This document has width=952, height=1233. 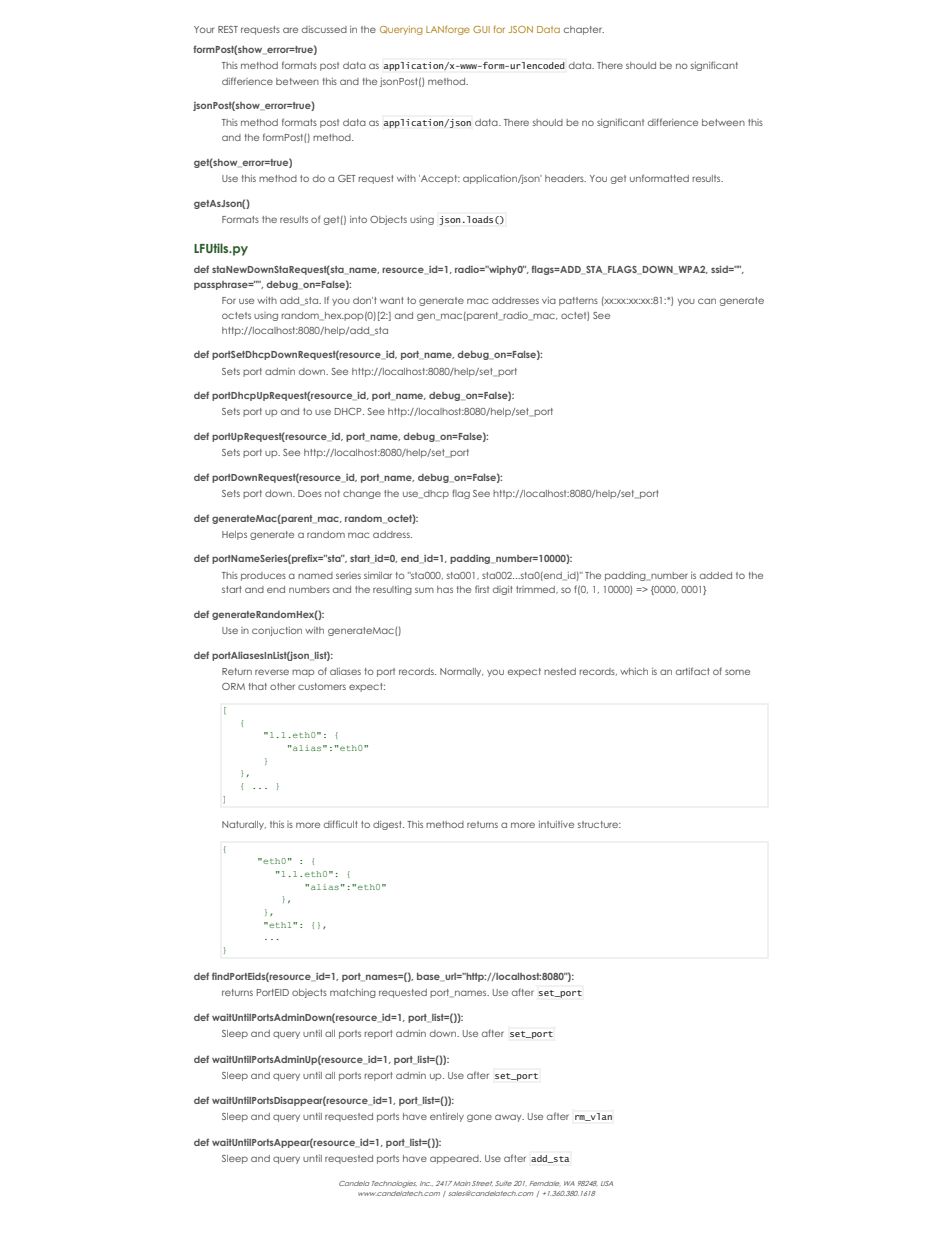 I want to click on first, so click(x=482, y=589).
